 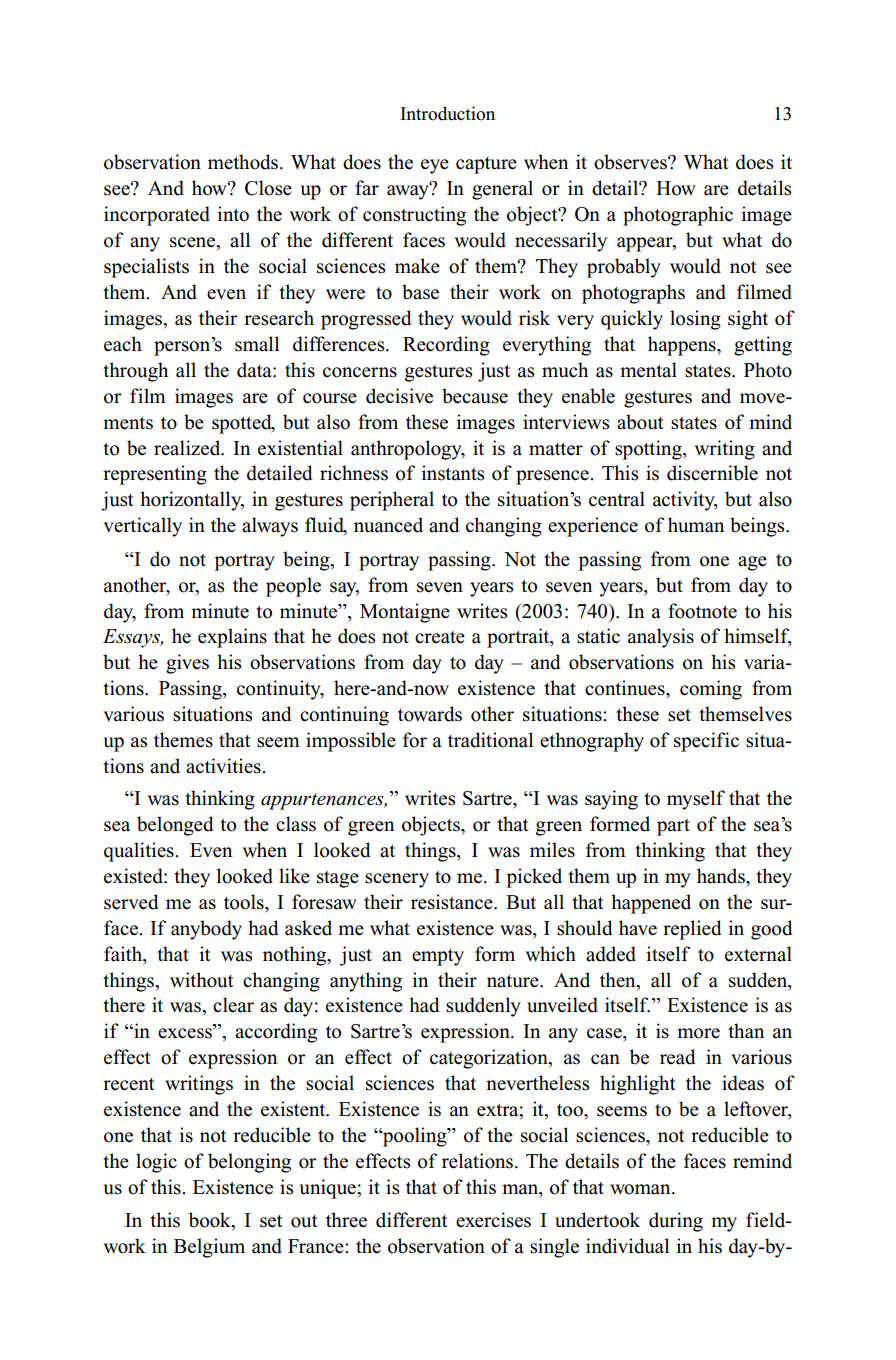 I want to click on vertically, so click(x=143, y=527).
